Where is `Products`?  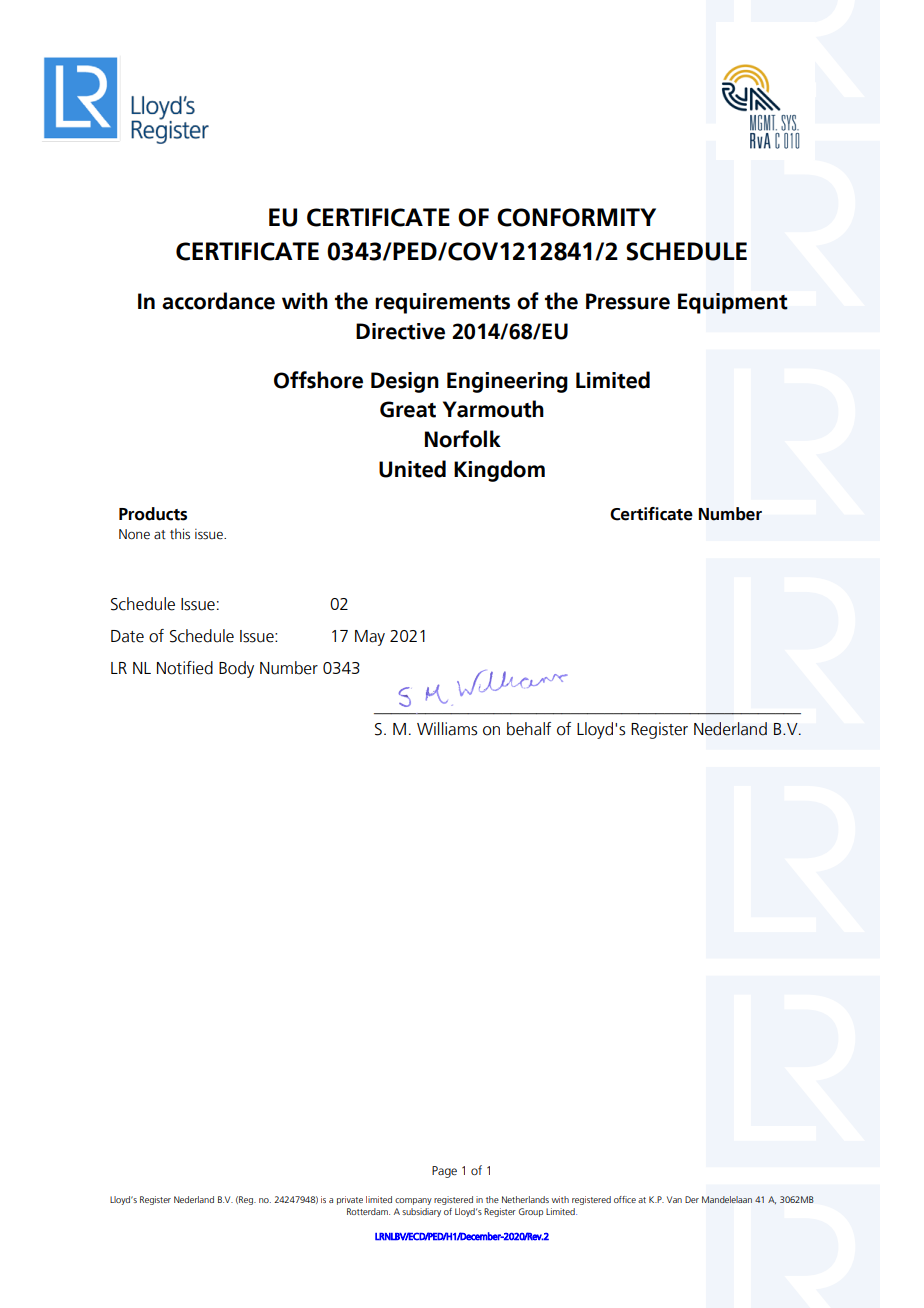 Products is located at coordinates (153, 514).
